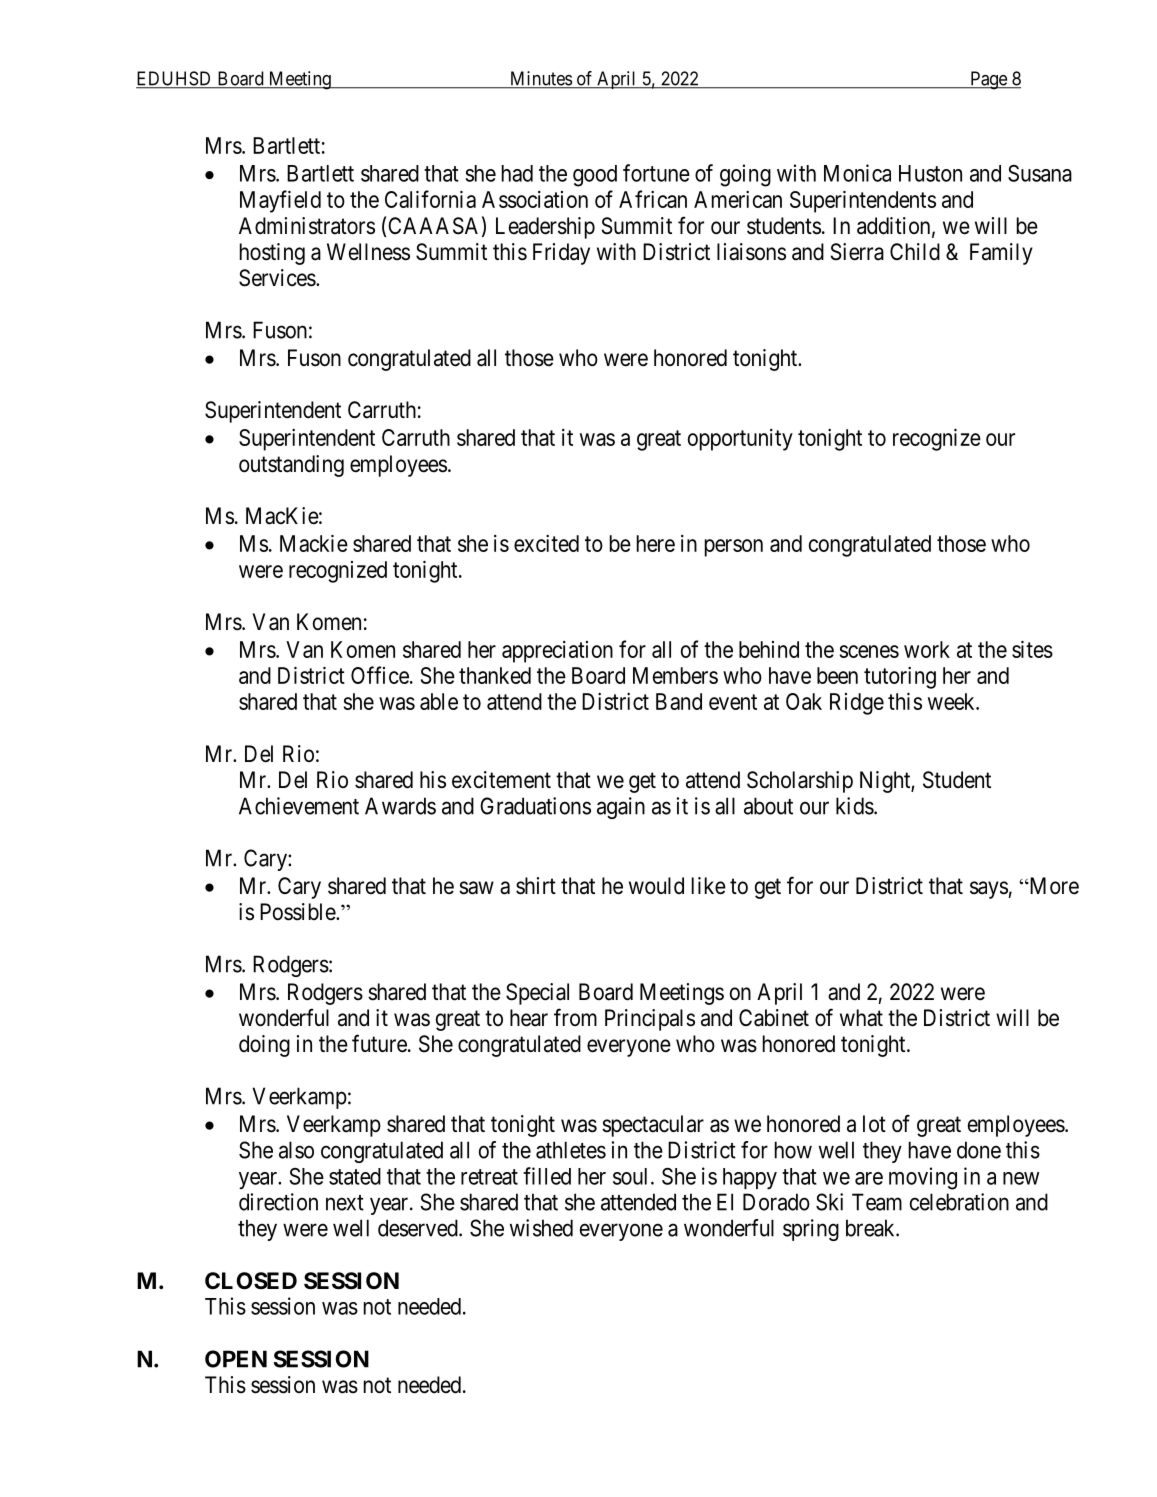 The image size is (1157, 1497). What do you see at coordinates (656, 543) in the document?
I see `here` at bounding box center [656, 543].
